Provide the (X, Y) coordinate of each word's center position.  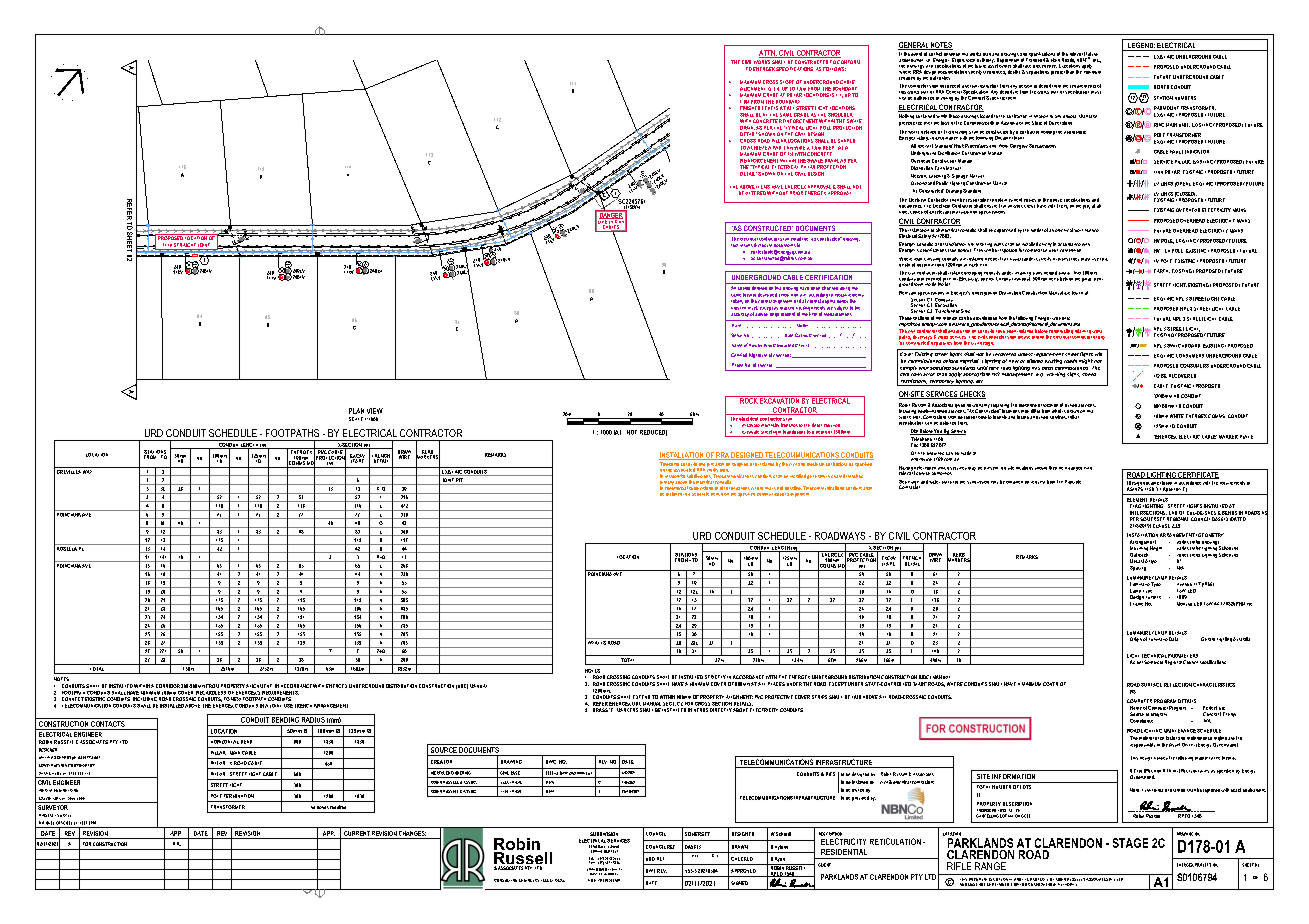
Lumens (1153, 597)
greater (1057, 71)
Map (695, 854)
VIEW (375, 411)
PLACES (776, 684)
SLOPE (787, 82)
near (1098, 279)
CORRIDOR (168, 686)
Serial (736, 335)
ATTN (768, 54)
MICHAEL (46, 823)
